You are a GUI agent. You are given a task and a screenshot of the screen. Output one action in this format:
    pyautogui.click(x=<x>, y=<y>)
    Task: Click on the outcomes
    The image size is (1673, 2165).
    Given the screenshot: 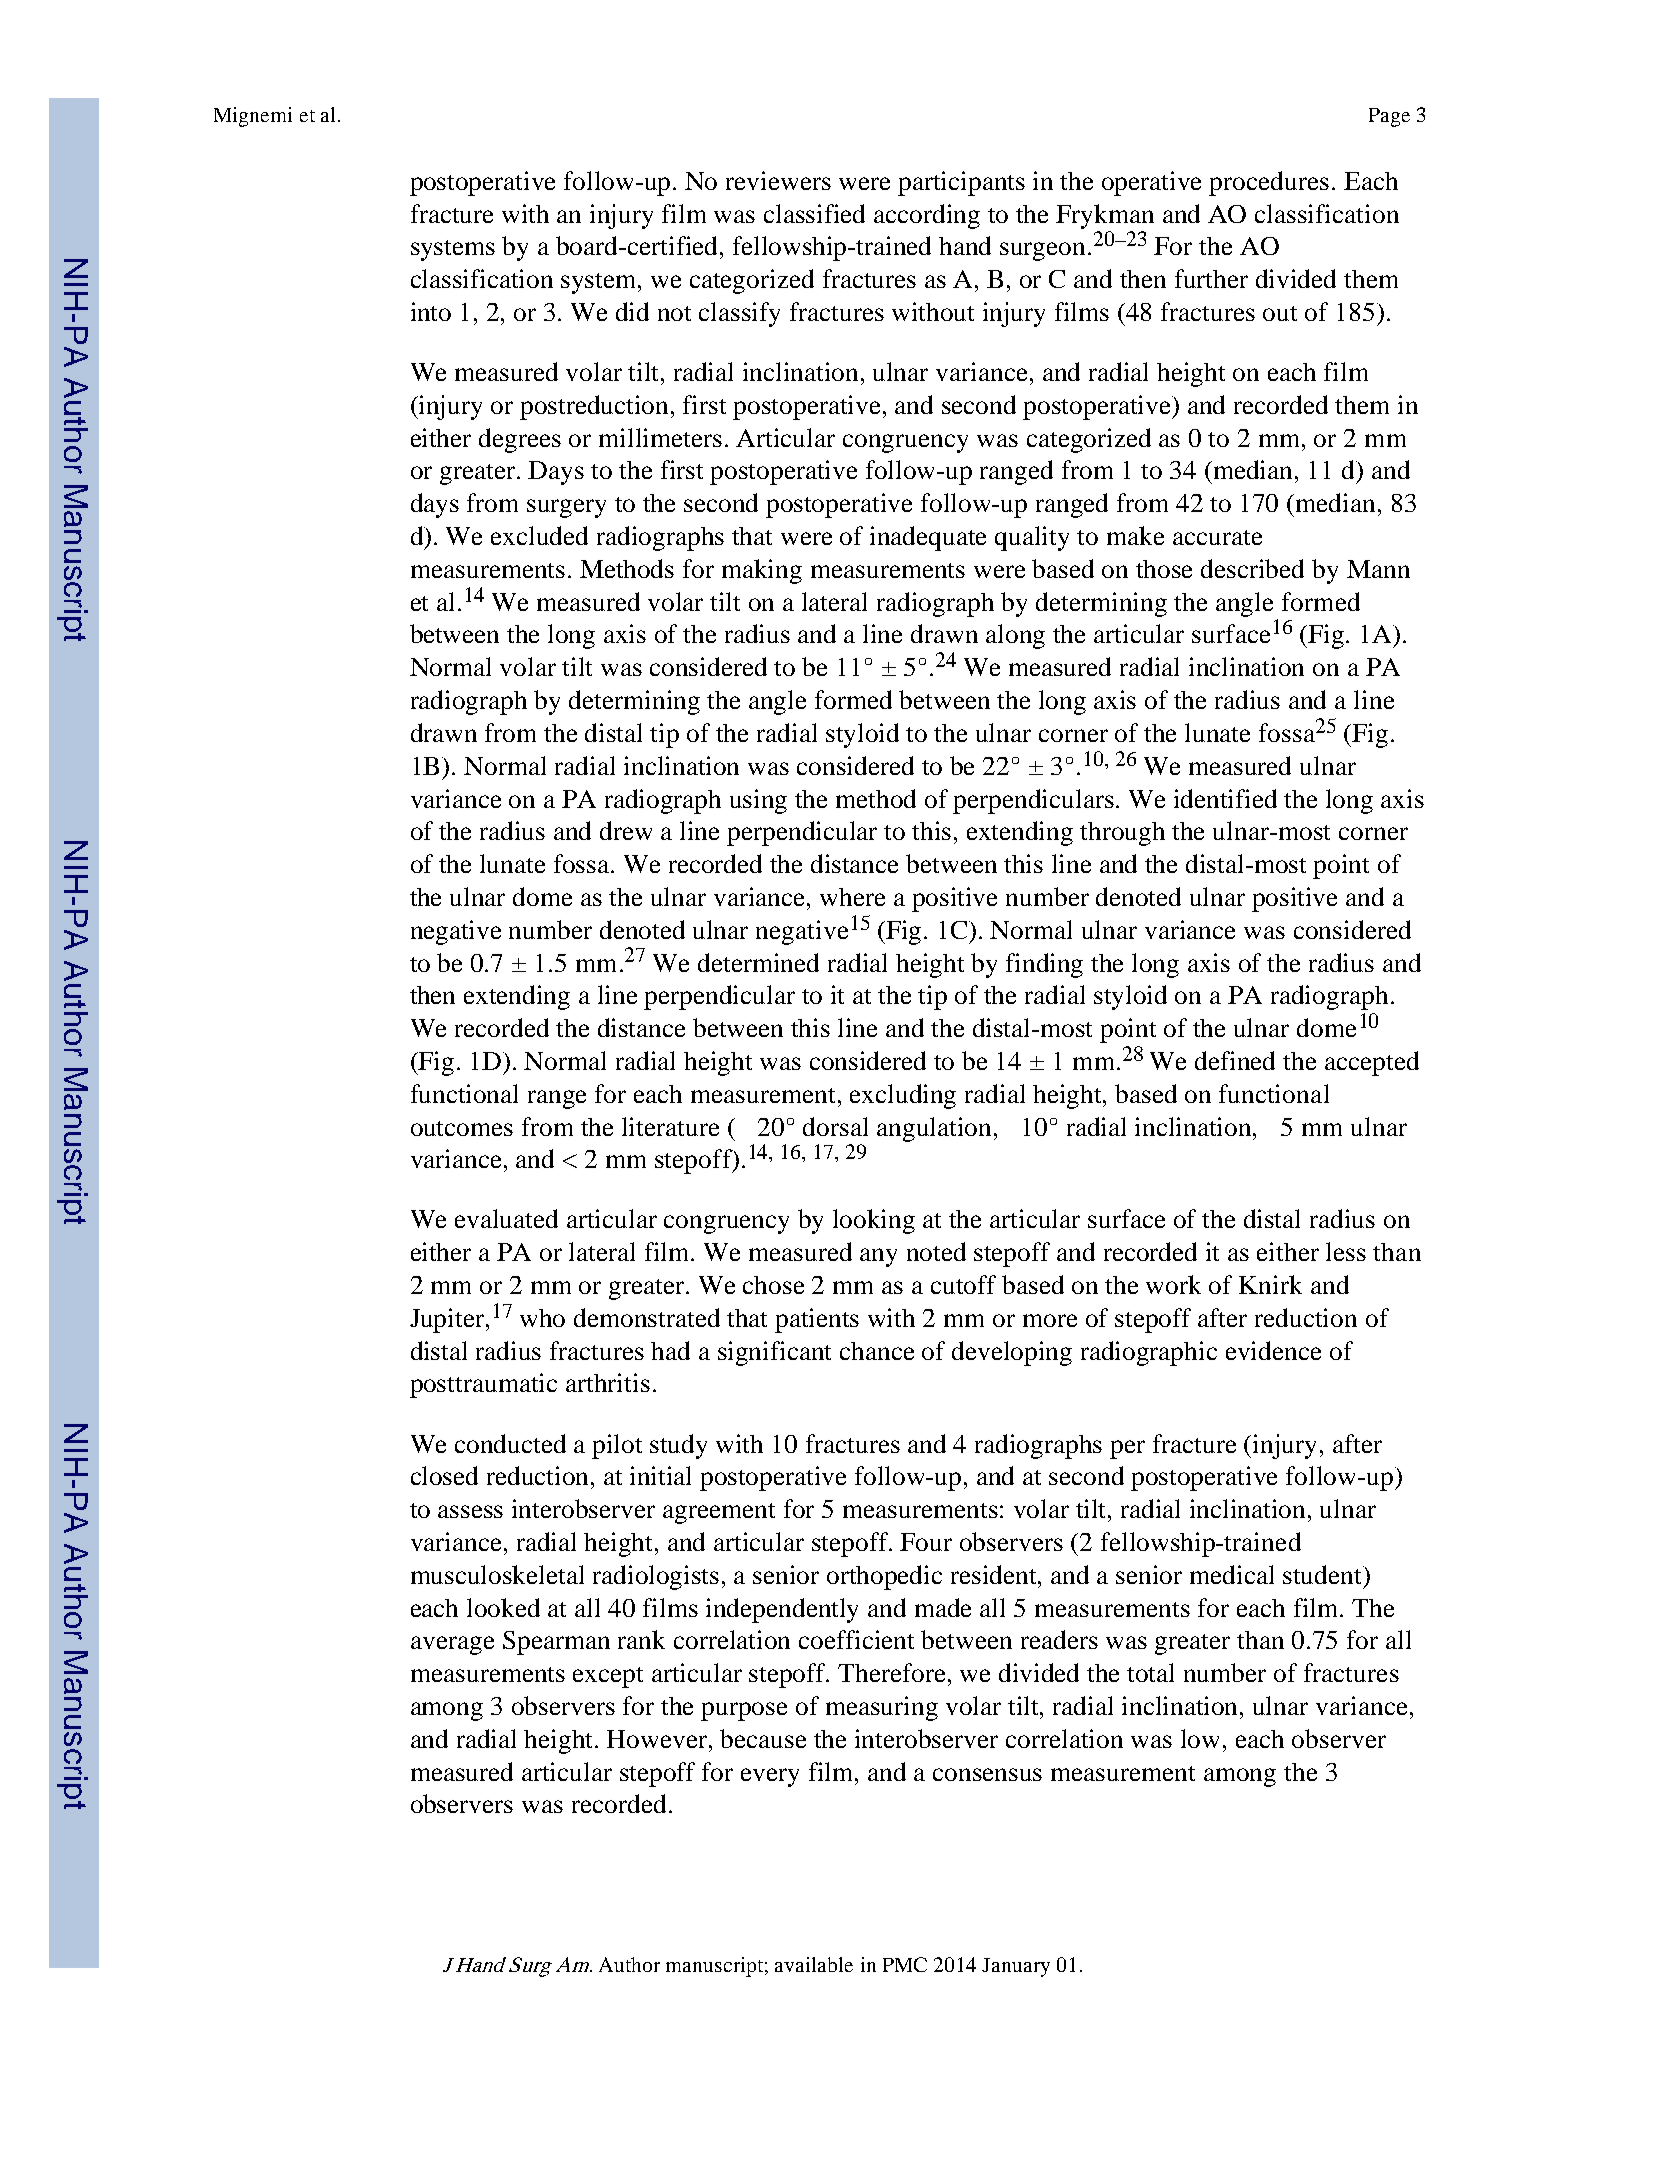 What is the action you would take?
    pyautogui.click(x=462, y=1128)
